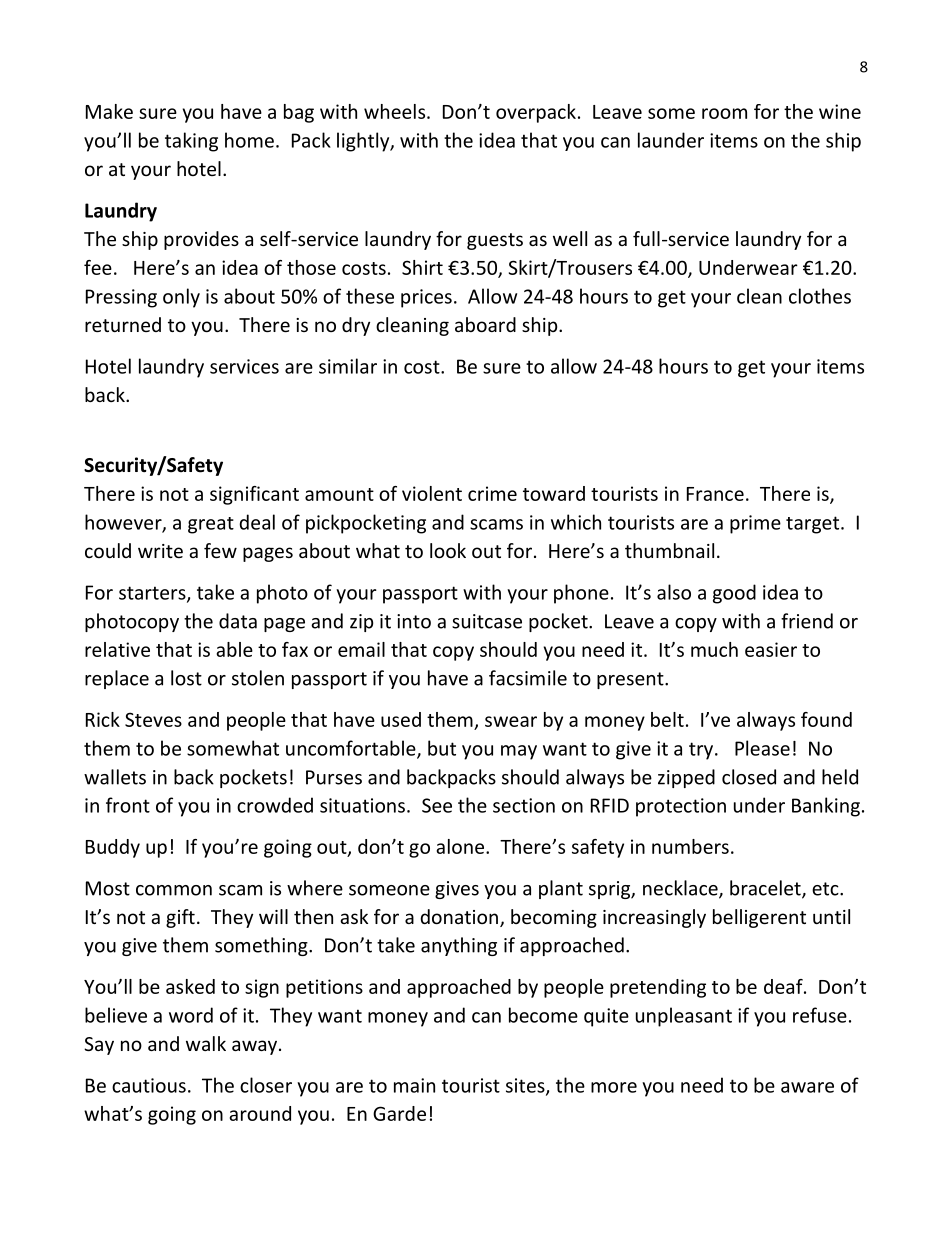 This screenshot has height=1233, width=952. I want to click on room, so click(724, 113).
